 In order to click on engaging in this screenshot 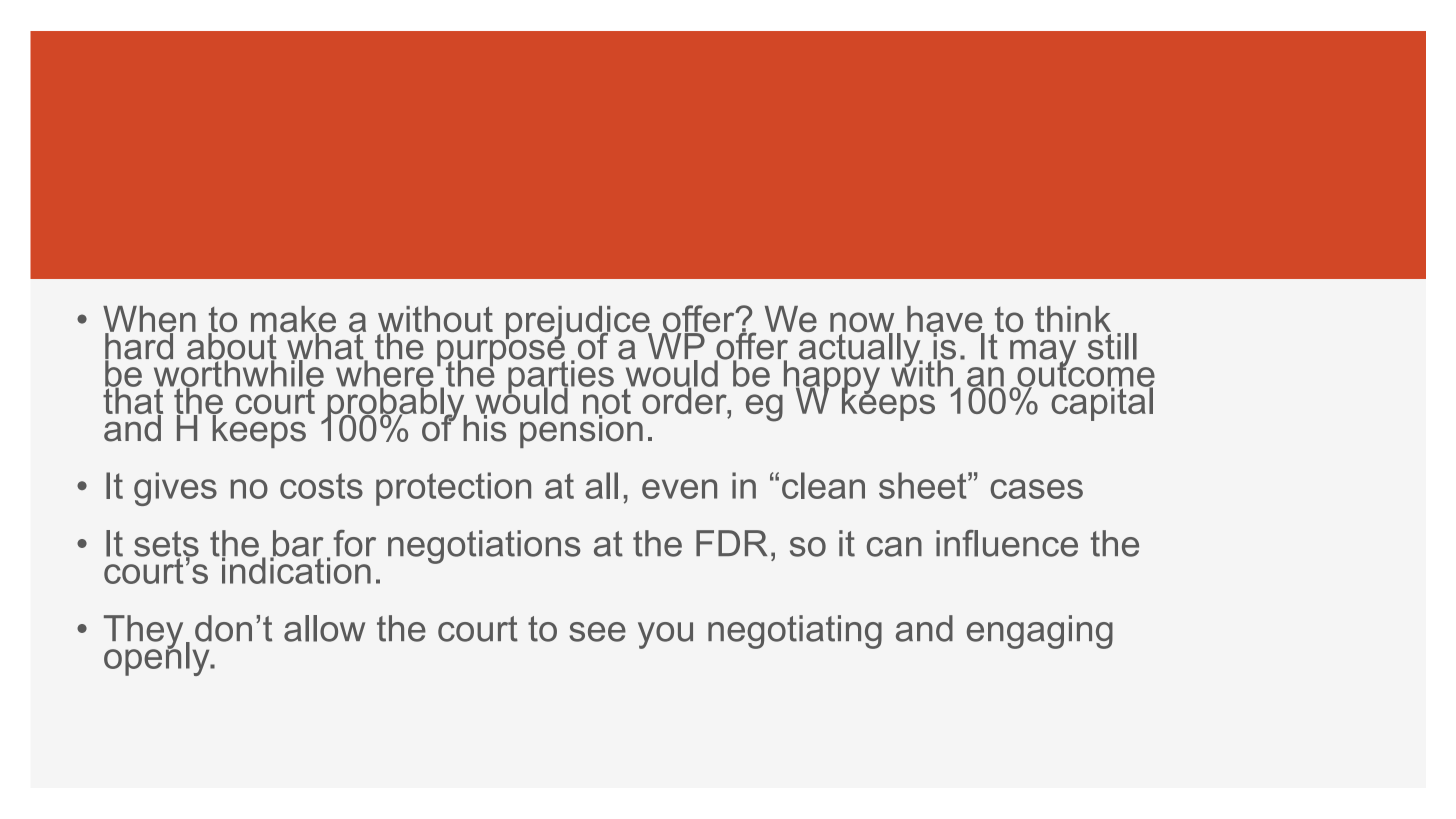, I will do `click(1040, 632)`.
